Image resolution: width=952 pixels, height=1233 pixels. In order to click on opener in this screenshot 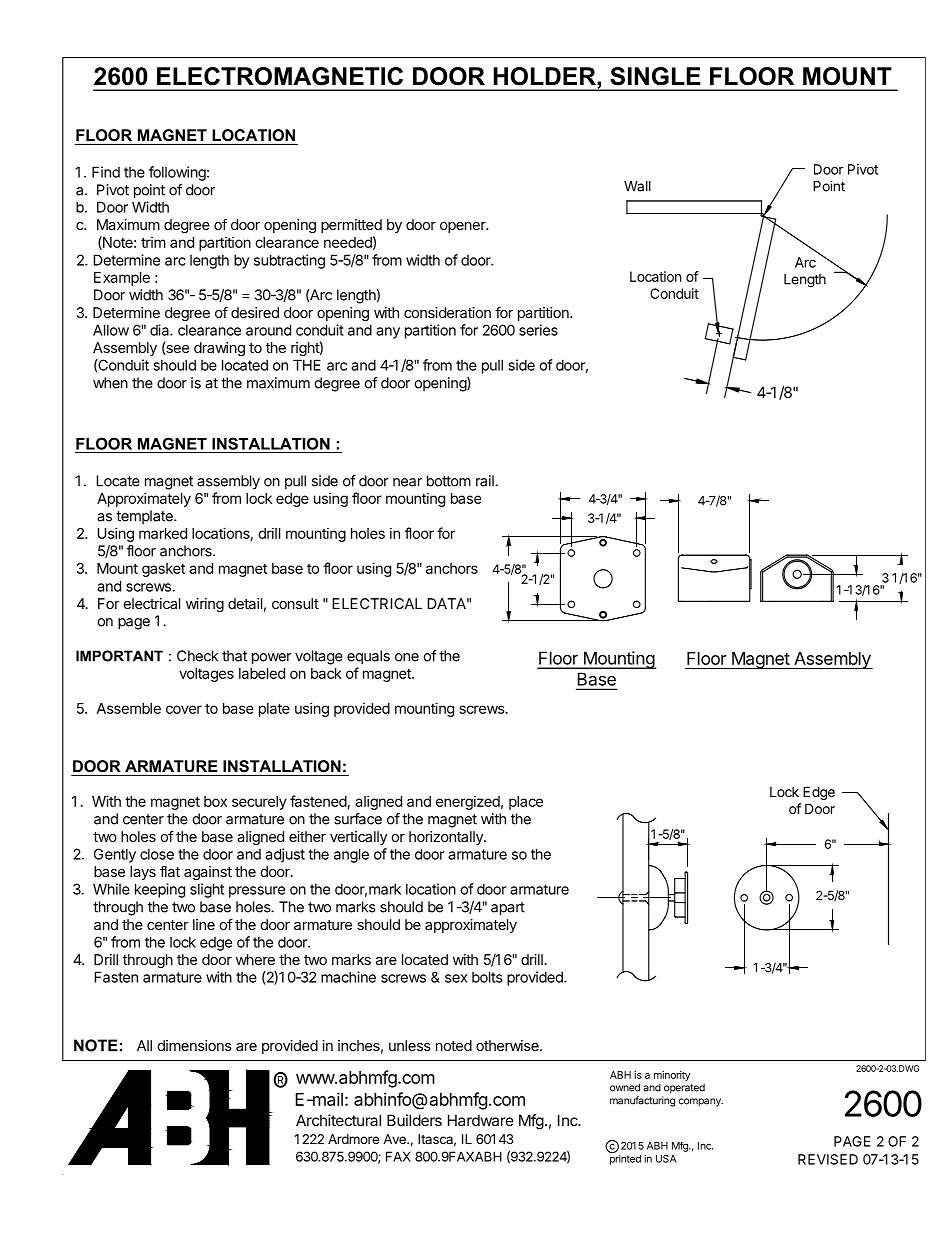, I will do `click(464, 227)`.
